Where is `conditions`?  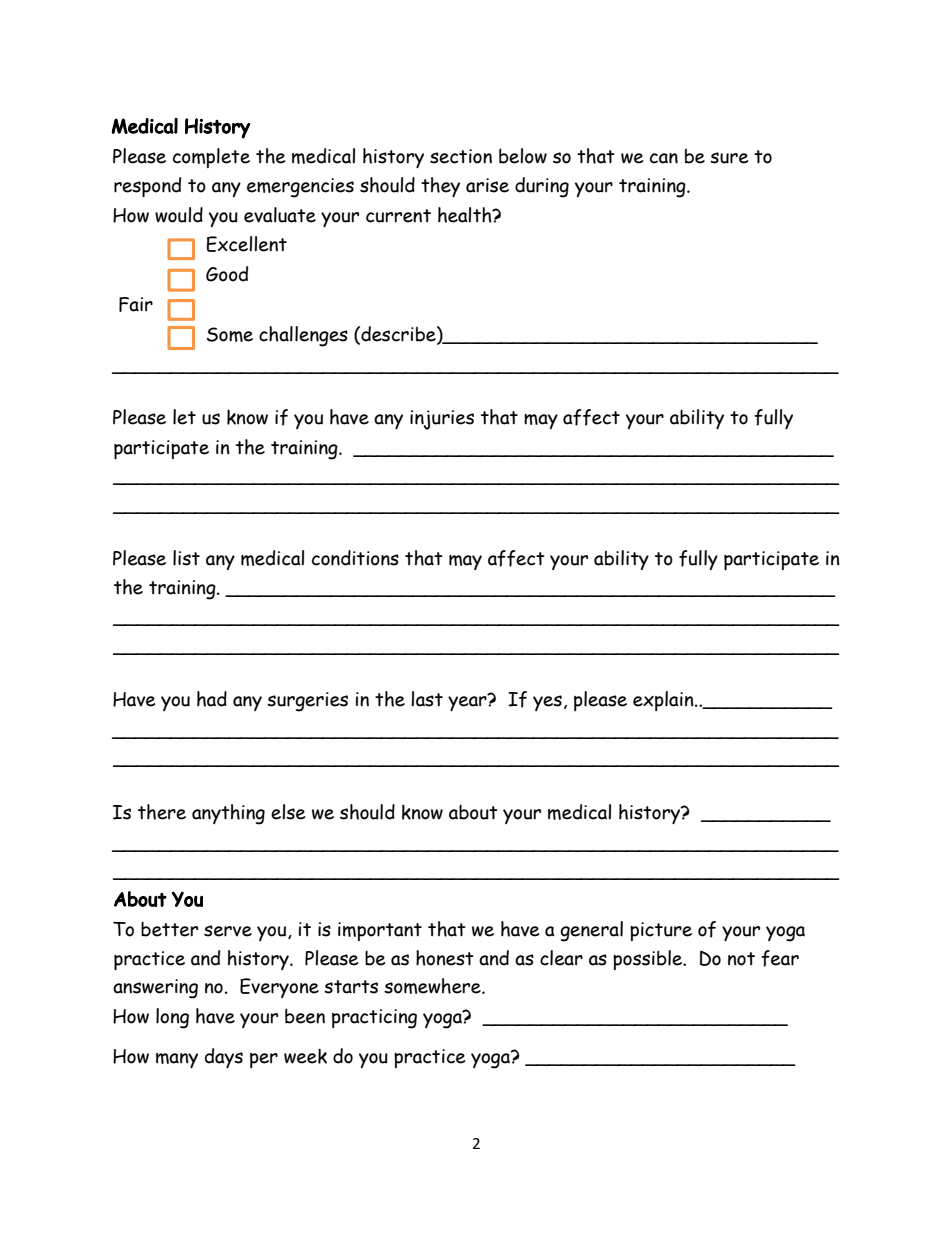 conditions is located at coordinates (355, 558).
